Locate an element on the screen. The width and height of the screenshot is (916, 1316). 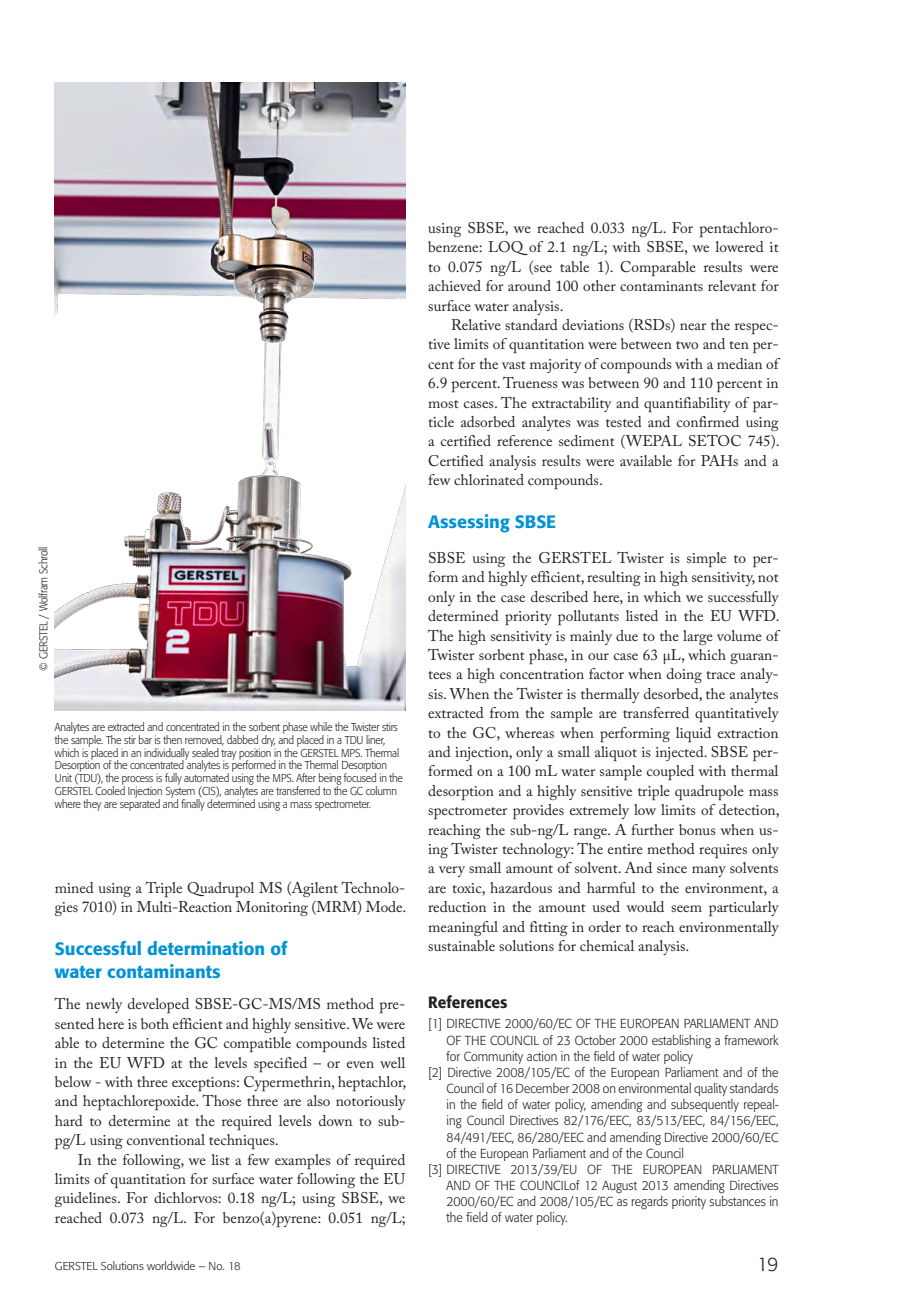
process is located at coordinates (137, 782).
